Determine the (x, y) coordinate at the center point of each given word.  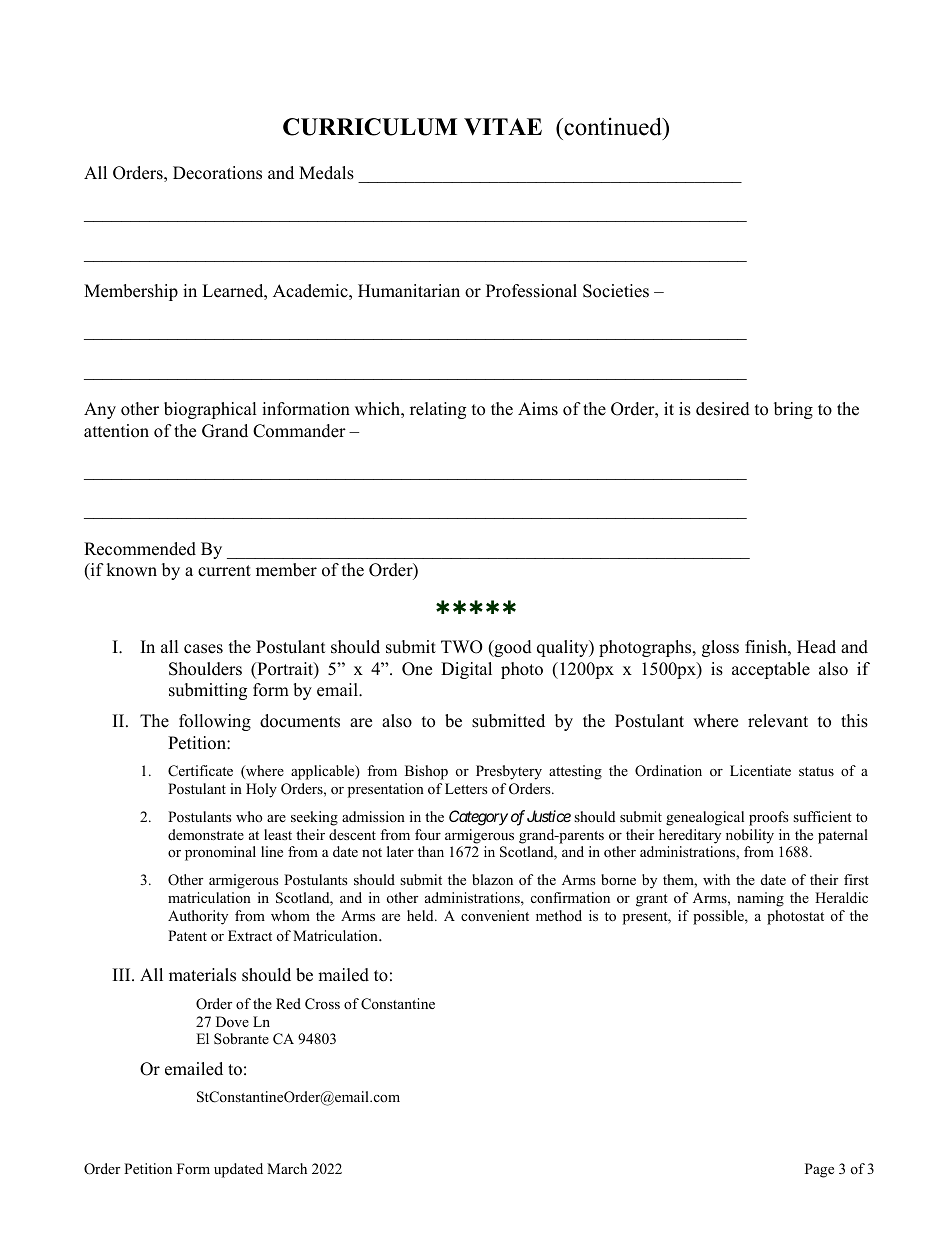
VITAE (503, 127)
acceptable (771, 670)
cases (203, 649)
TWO (462, 647)
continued (613, 126)
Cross (322, 1004)
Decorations (217, 173)
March (287, 1168)
